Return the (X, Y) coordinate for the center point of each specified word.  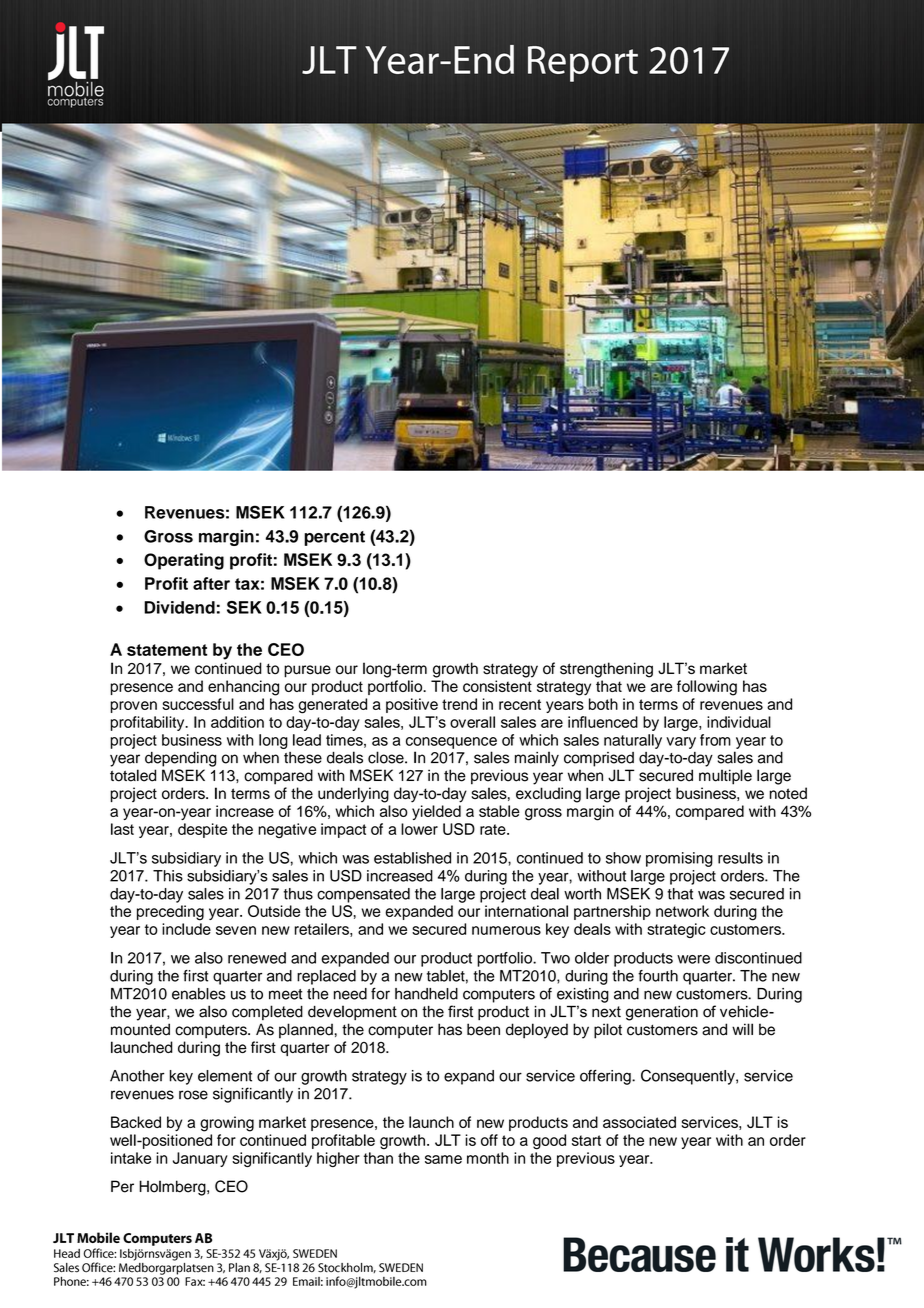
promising (679, 859)
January (200, 1159)
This (168, 876)
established (412, 858)
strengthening (606, 670)
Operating (184, 561)
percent (334, 538)
